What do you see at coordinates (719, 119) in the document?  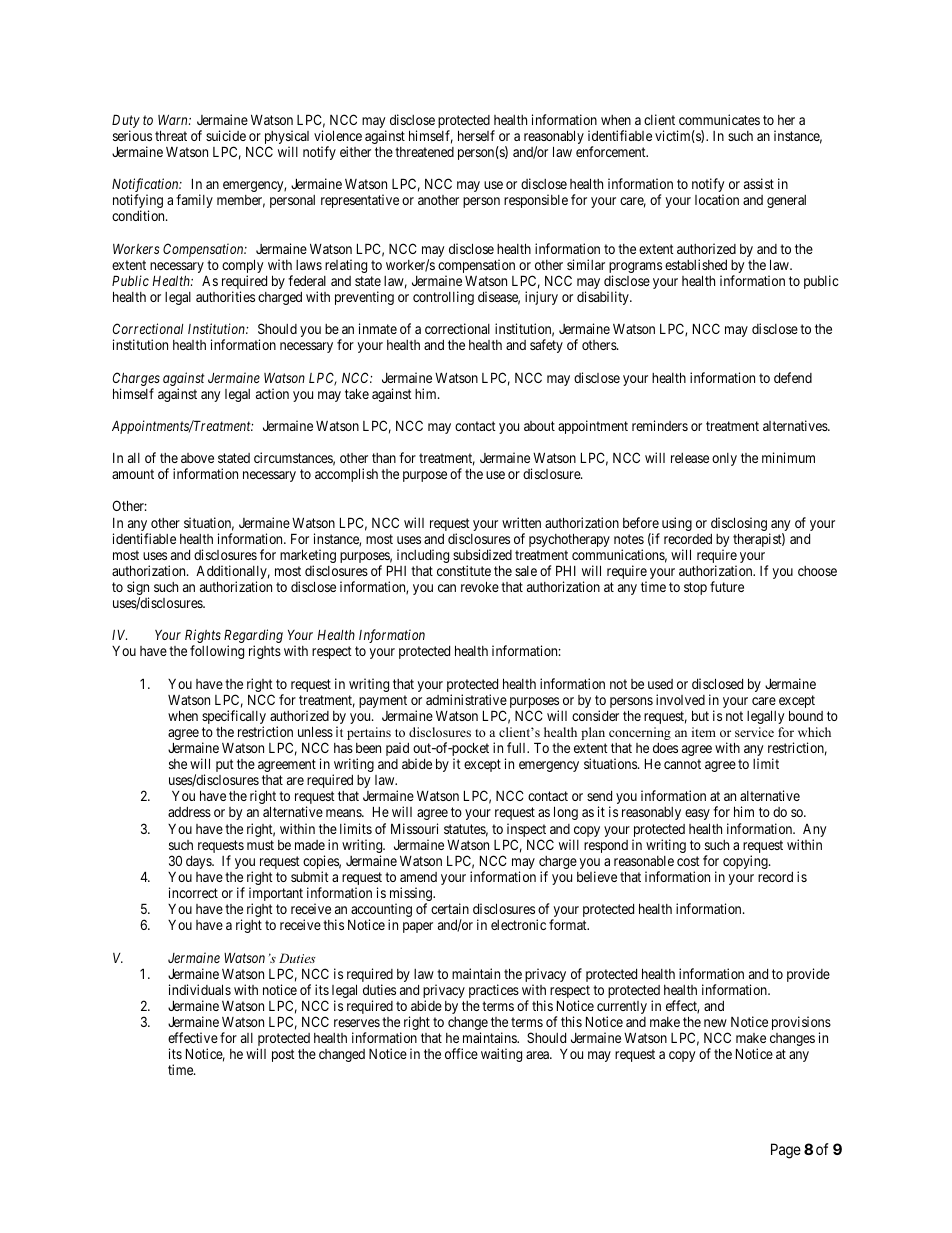 I see `communicates` at bounding box center [719, 119].
